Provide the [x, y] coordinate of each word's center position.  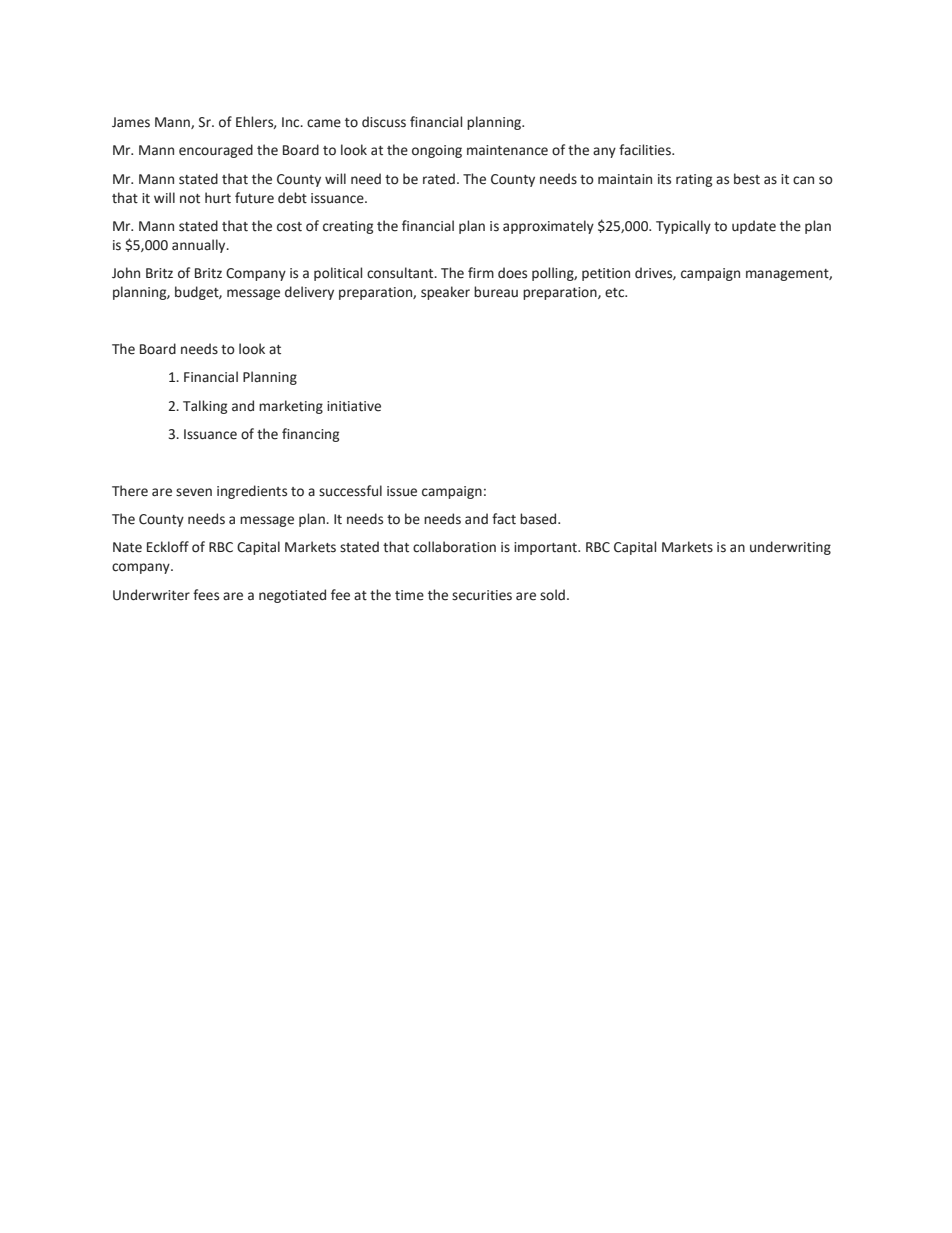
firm [481, 272]
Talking [205, 407]
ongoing [437, 151]
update [754, 227]
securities [482, 595]
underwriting [790, 548]
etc [616, 293]
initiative [354, 406]
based [539, 519]
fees [206, 595]
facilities [646, 150]
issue [402, 491]
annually [200, 246]
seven [194, 492]
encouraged [216, 151]
